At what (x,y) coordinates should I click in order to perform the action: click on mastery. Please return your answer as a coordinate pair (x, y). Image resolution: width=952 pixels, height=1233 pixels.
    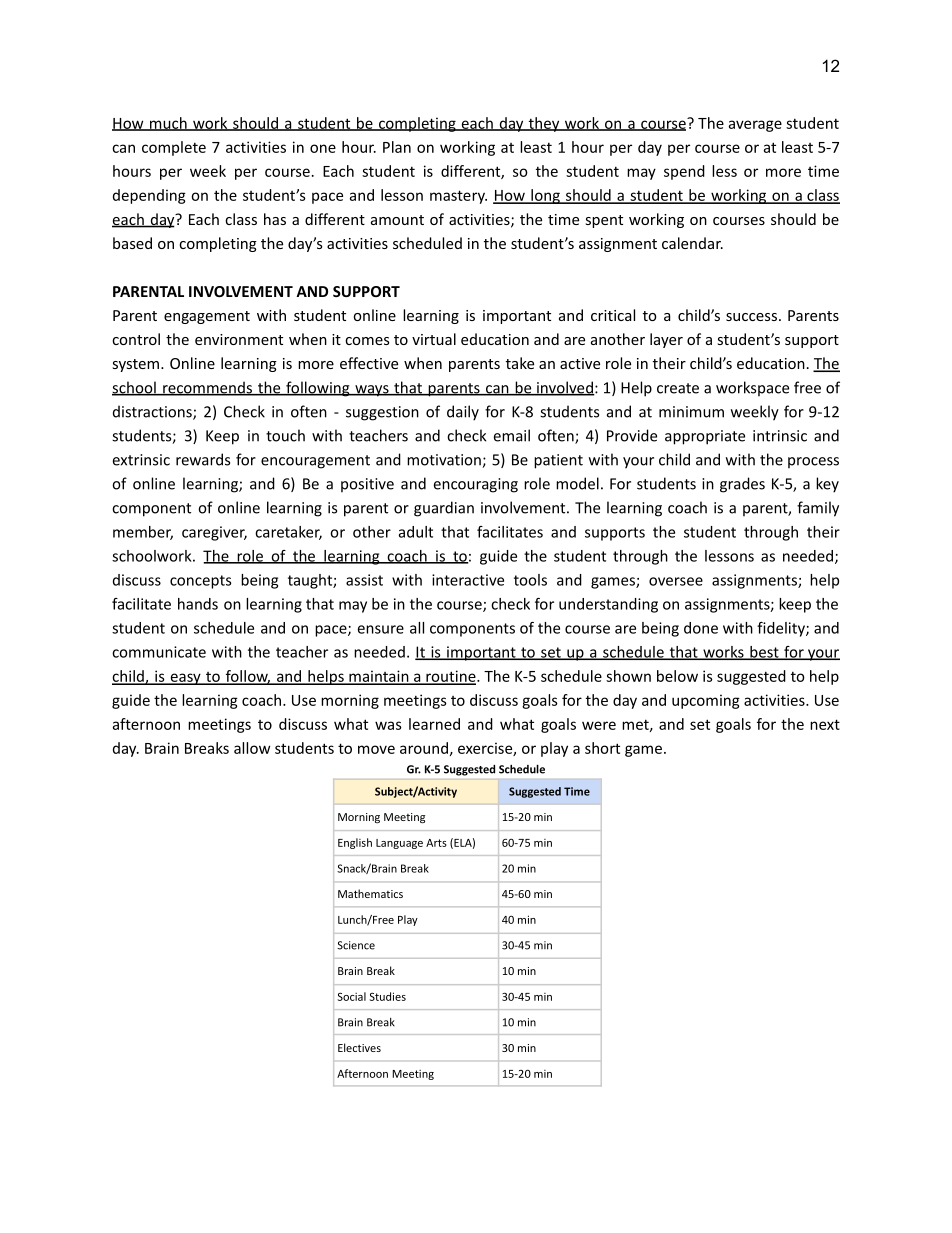
    Looking at the image, I should click on (458, 197).
